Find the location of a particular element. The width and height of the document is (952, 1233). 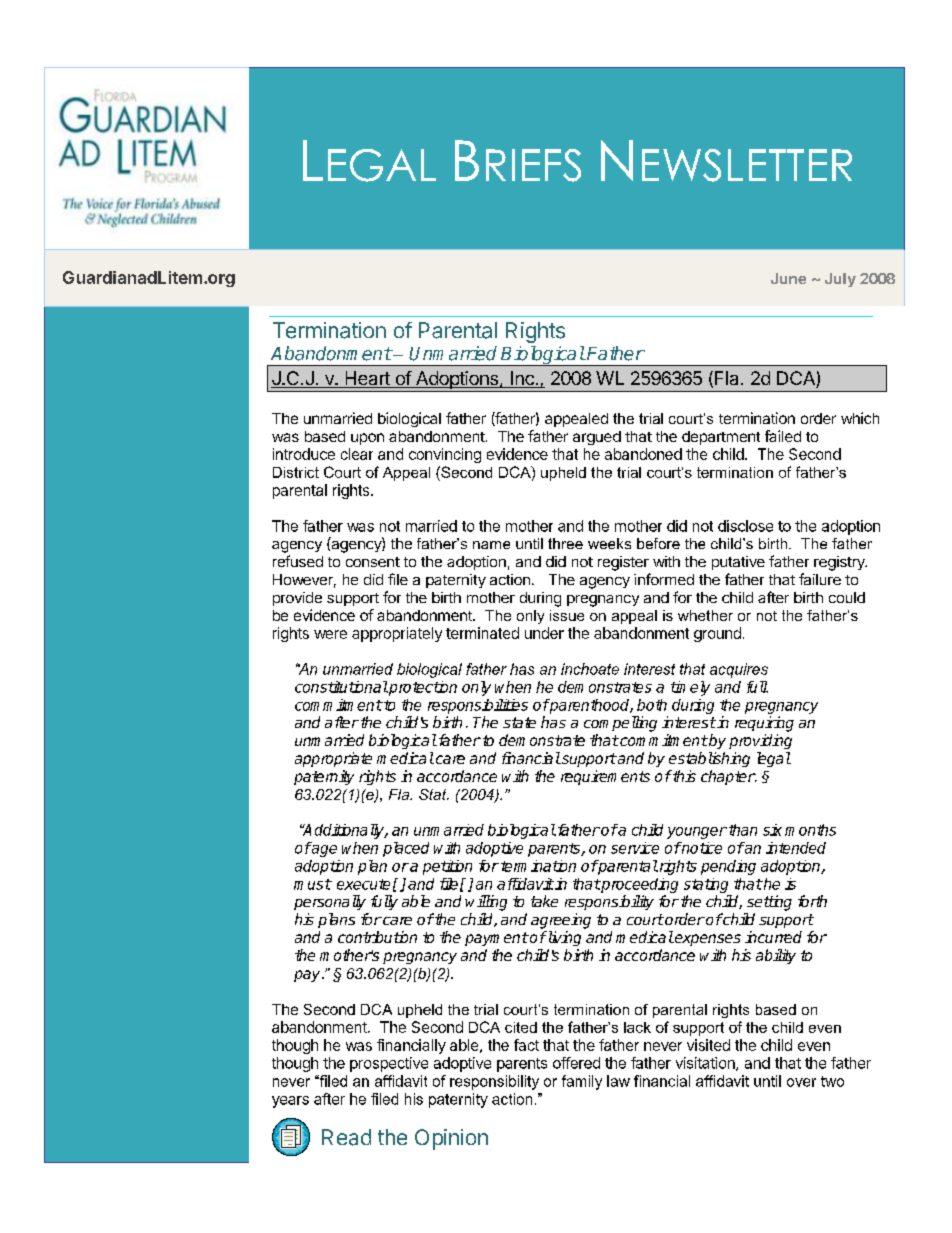

Heart is located at coordinates (367, 379).
